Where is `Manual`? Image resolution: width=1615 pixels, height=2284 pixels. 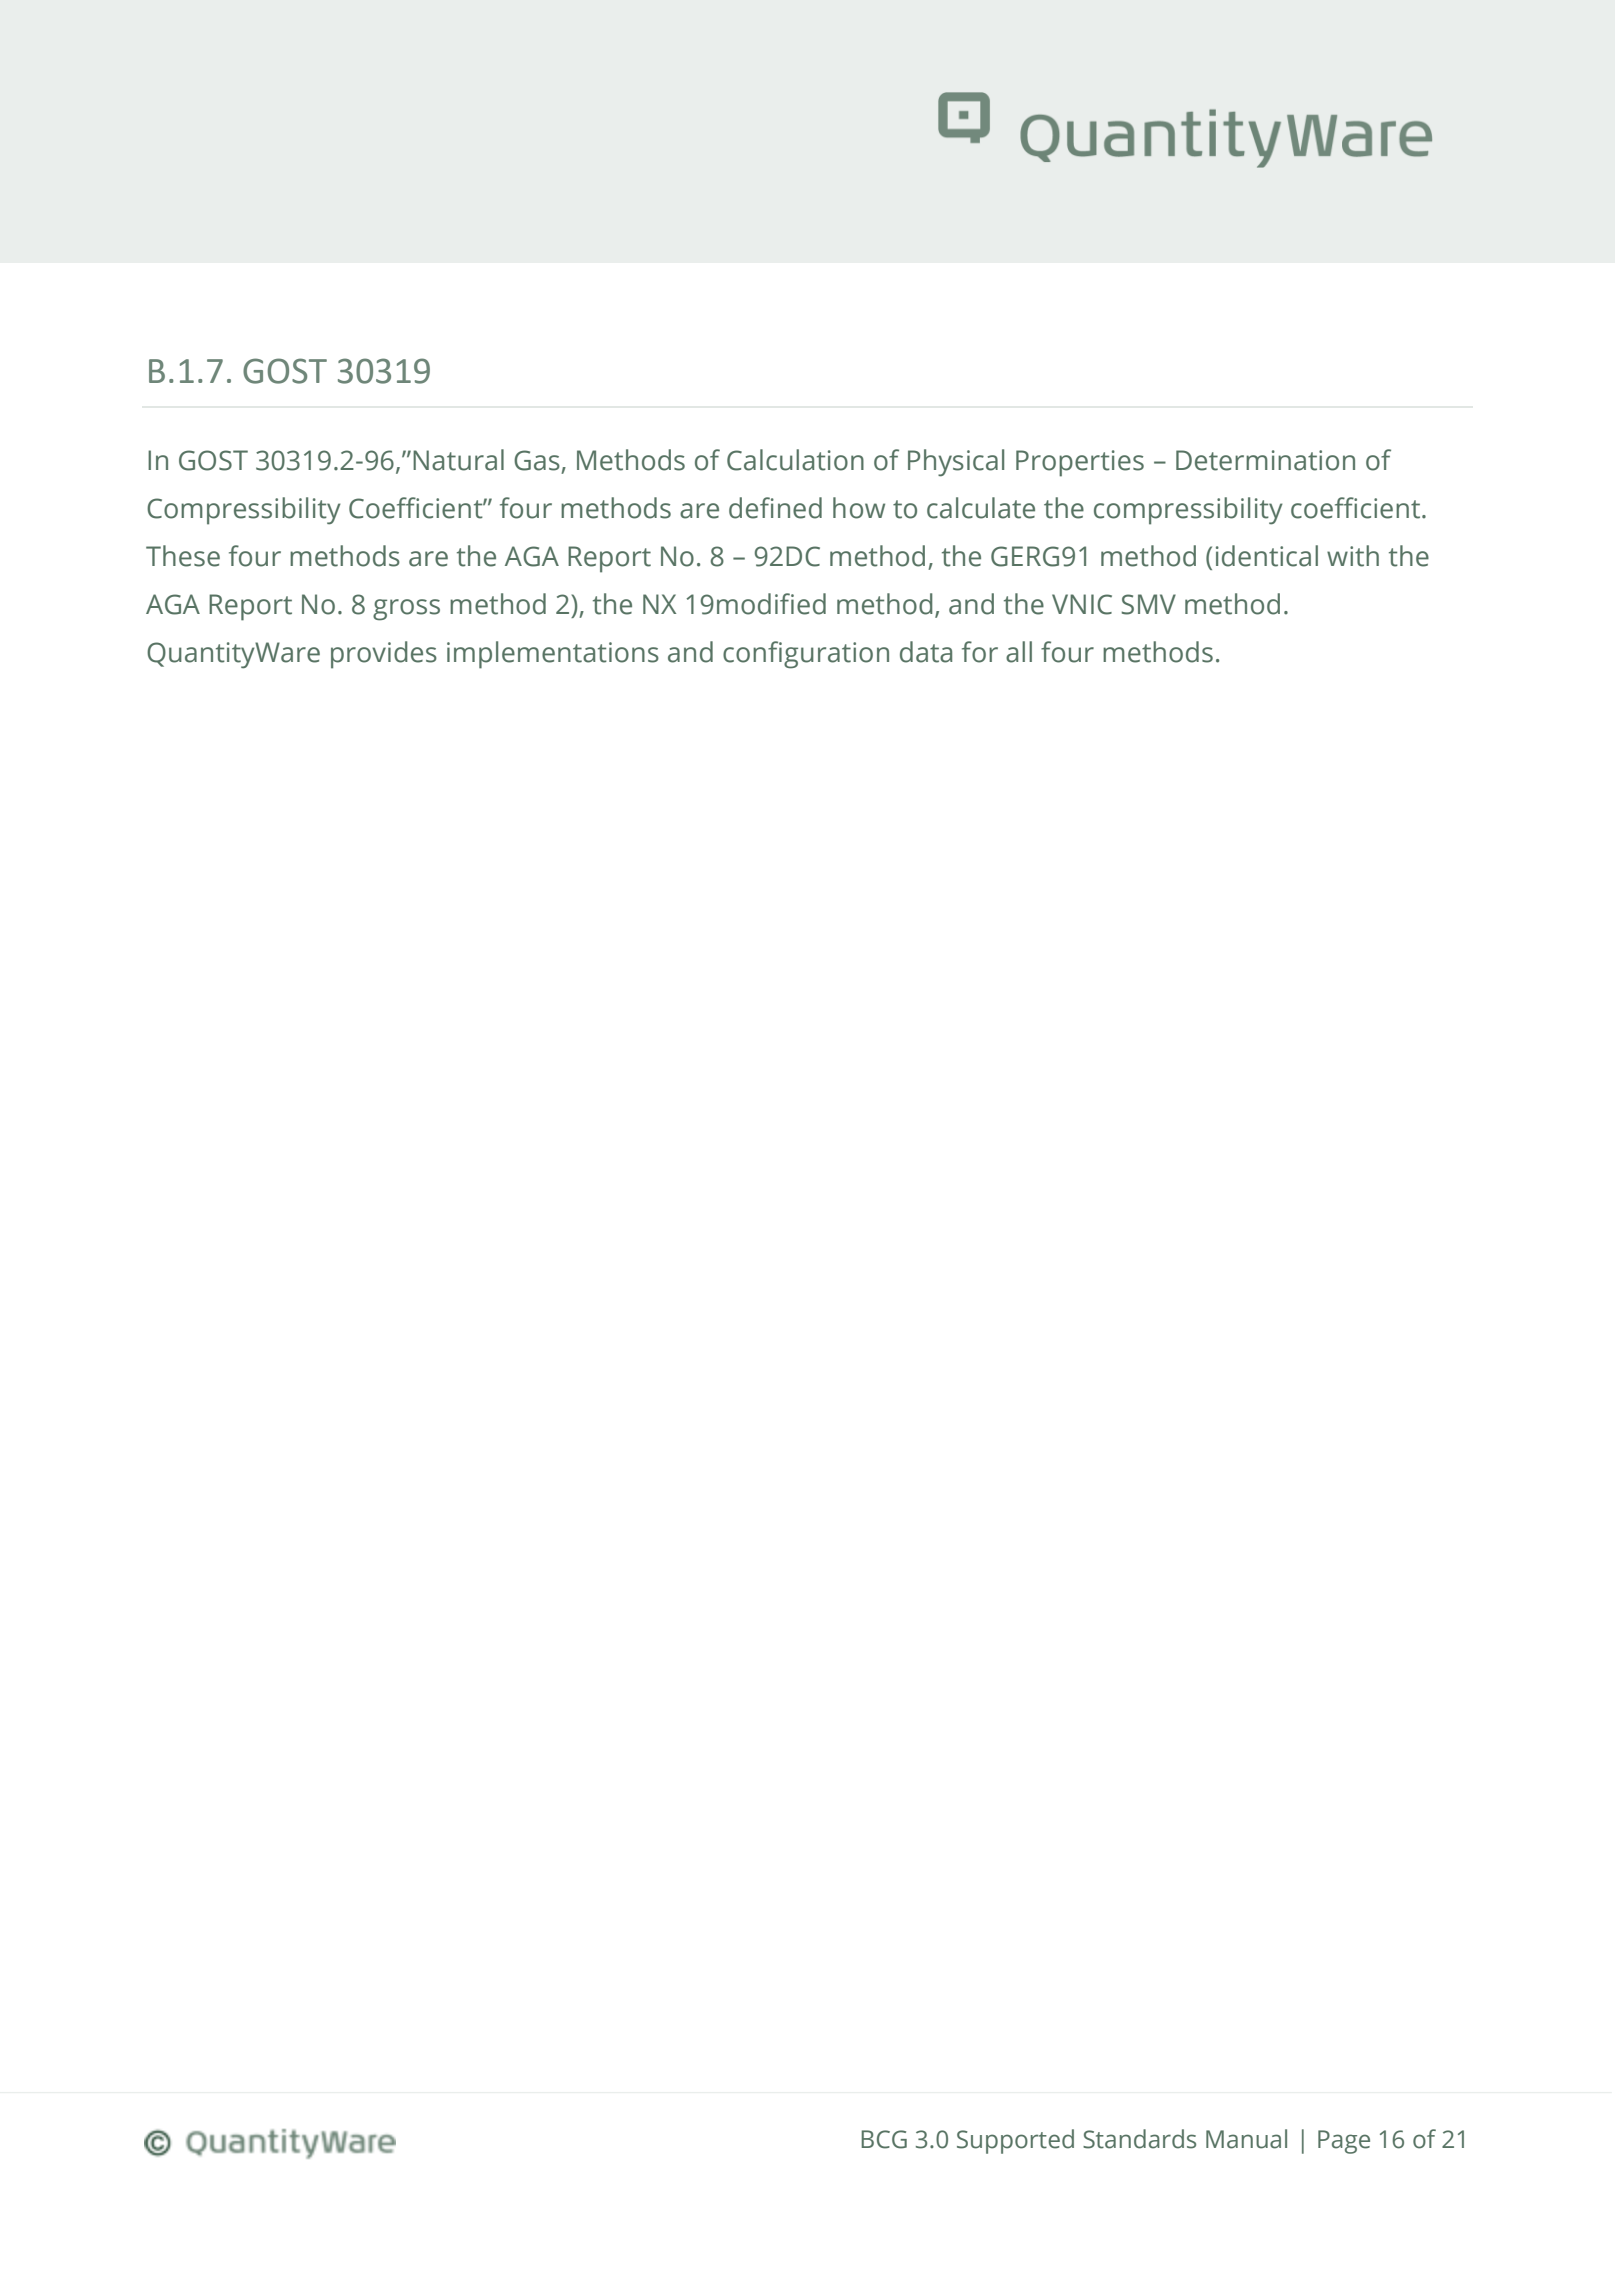 Manual is located at coordinates (1246, 2139).
